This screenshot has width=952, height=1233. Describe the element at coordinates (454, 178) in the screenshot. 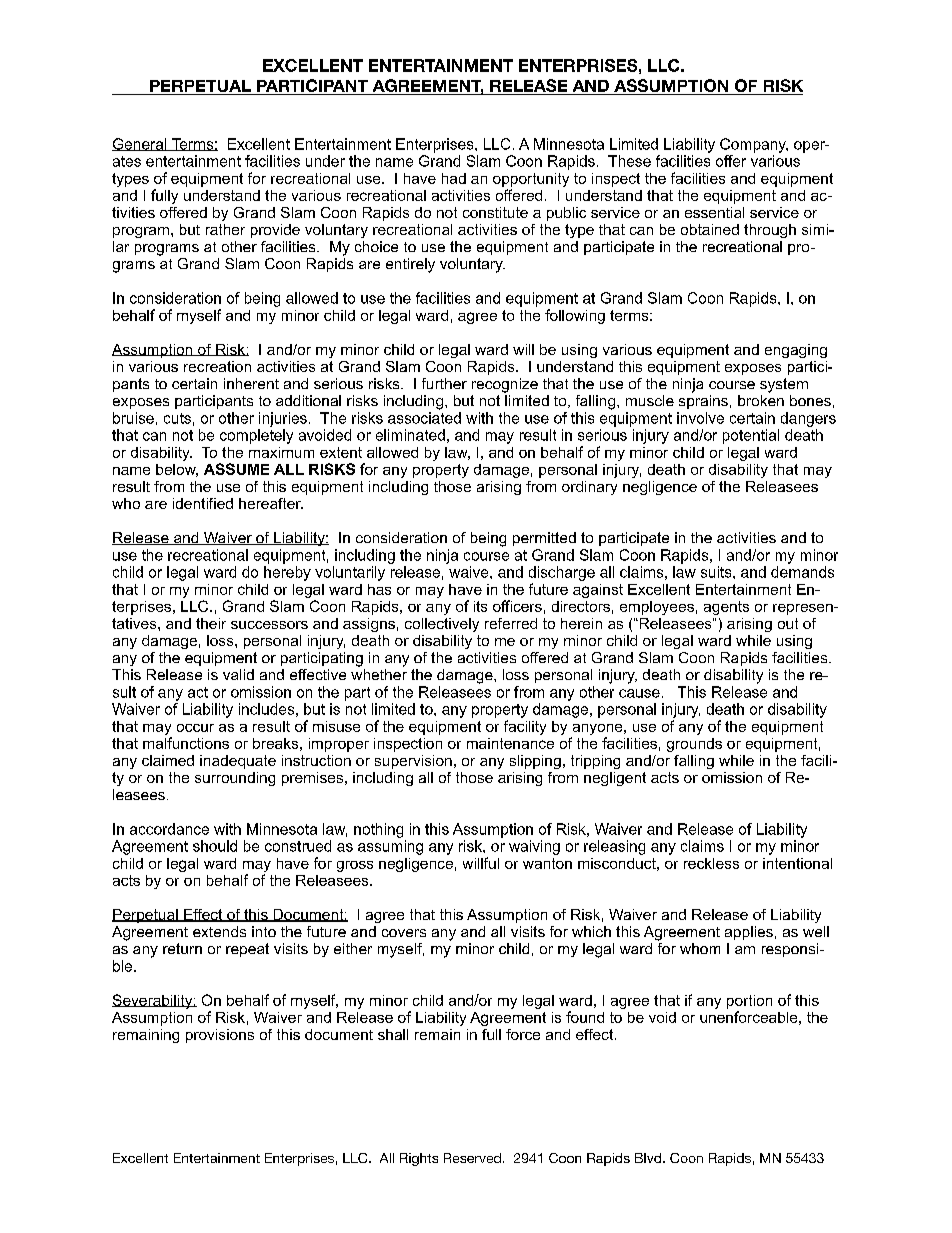

I see `had` at that location.
